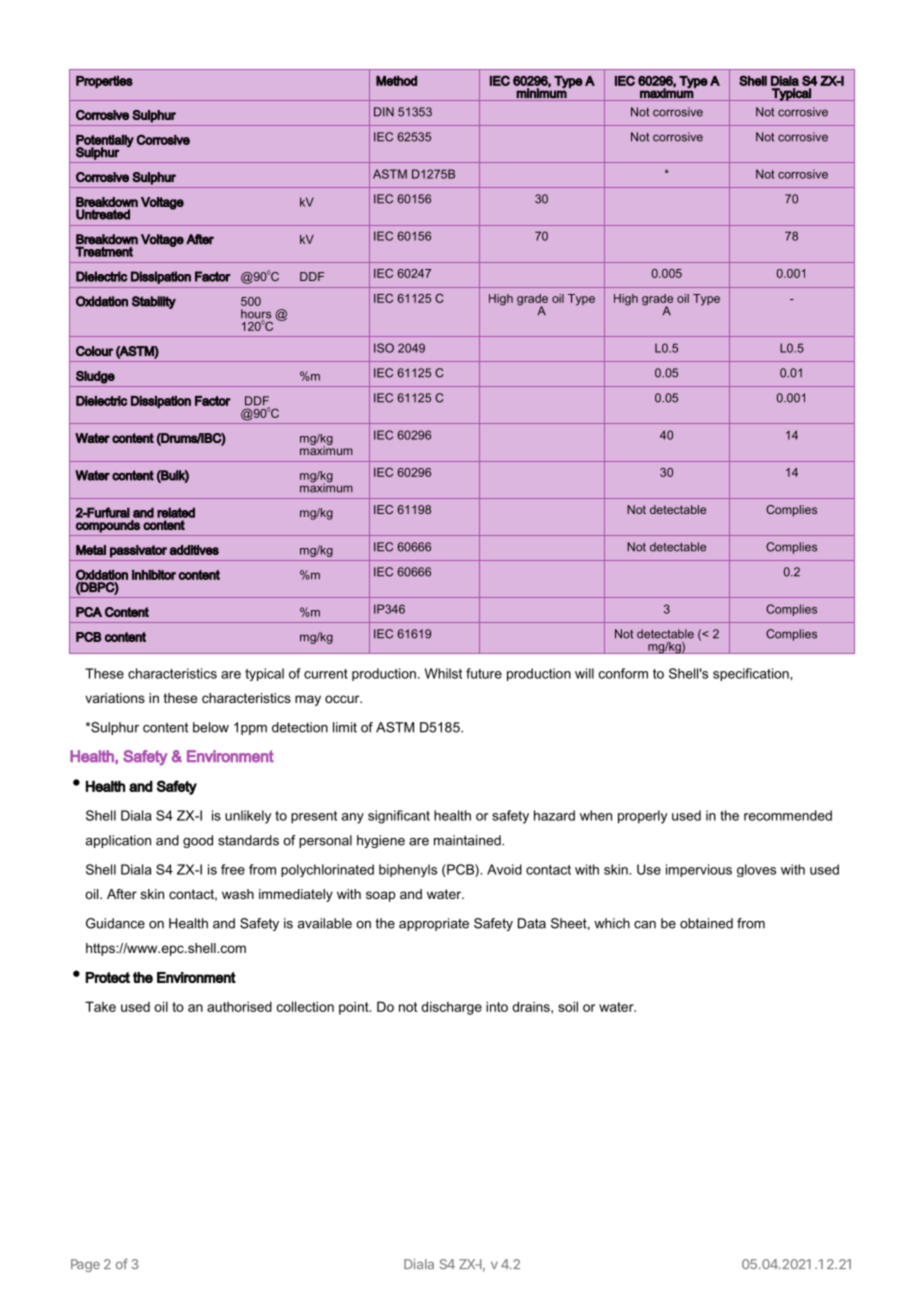 The image size is (924, 1308). Describe the element at coordinates (706, 923) in the page. I see `obtained` at that location.
